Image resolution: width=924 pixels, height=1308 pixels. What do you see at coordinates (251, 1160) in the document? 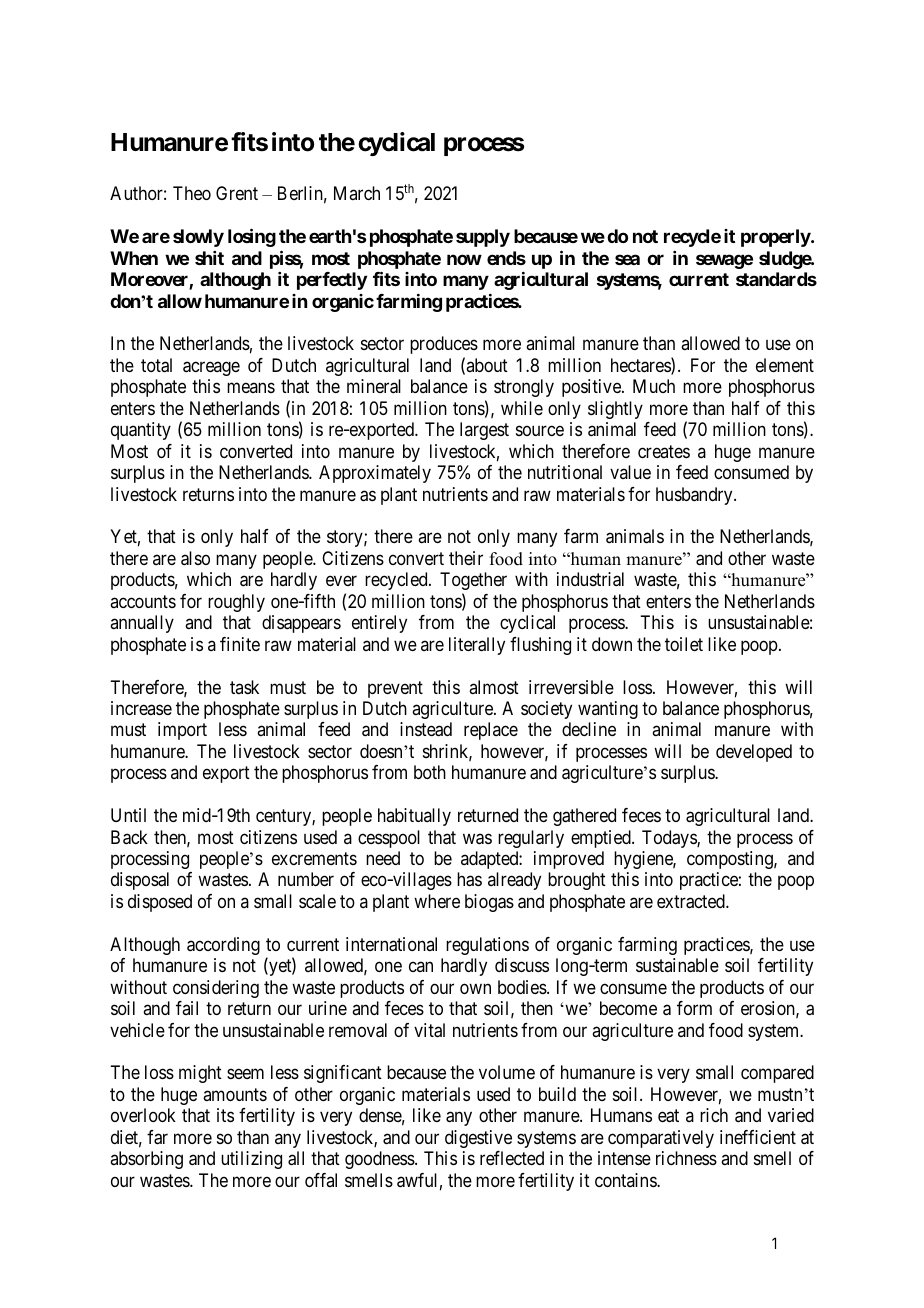
I see `utilizing` at bounding box center [251, 1160].
